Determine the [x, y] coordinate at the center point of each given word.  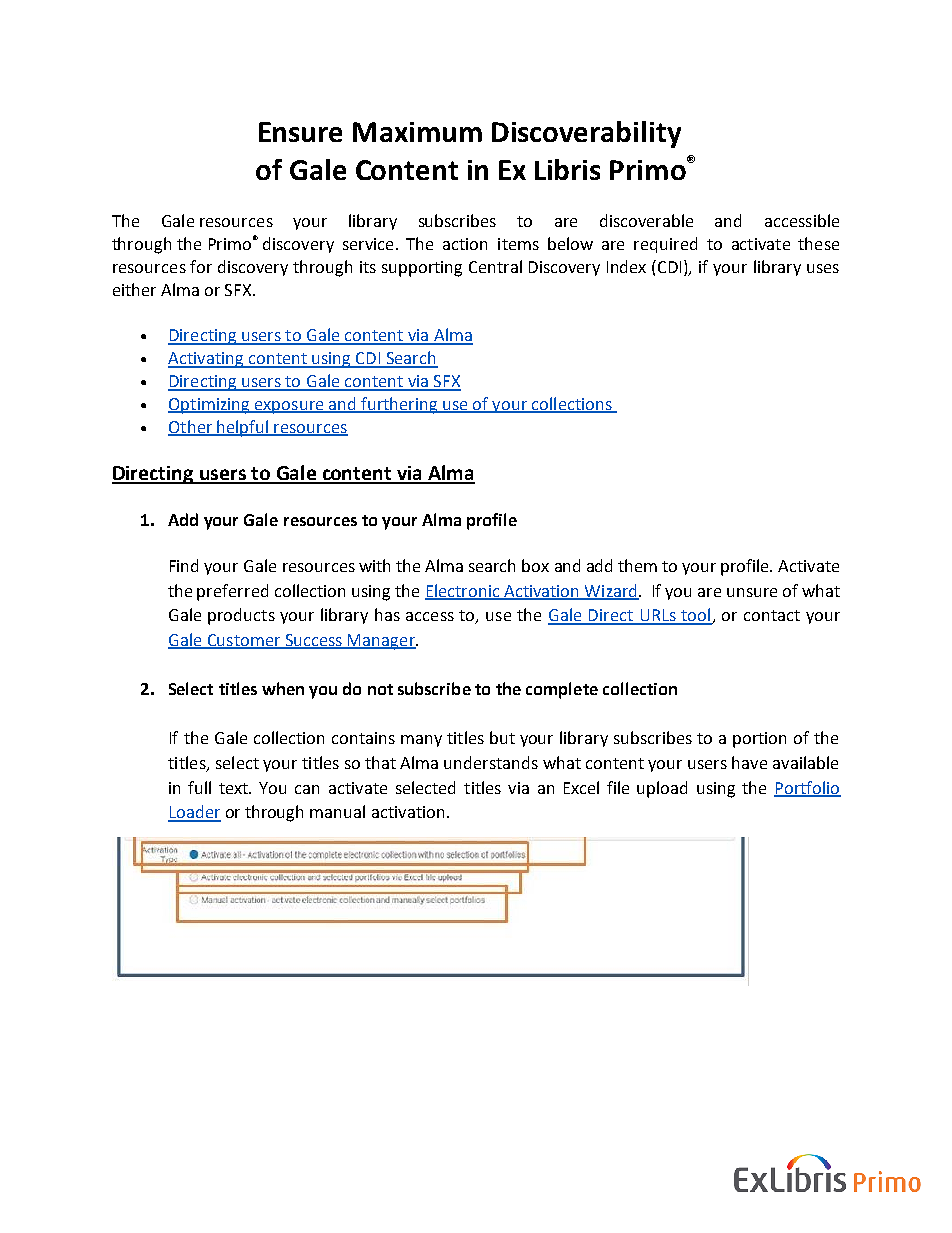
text [235, 788]
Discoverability [586, 134]
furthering [399, 405]
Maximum [417, 132]
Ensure [300, 132]
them [637, 565]
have [749, 762]
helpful [243, 428]
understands [491, 762]
